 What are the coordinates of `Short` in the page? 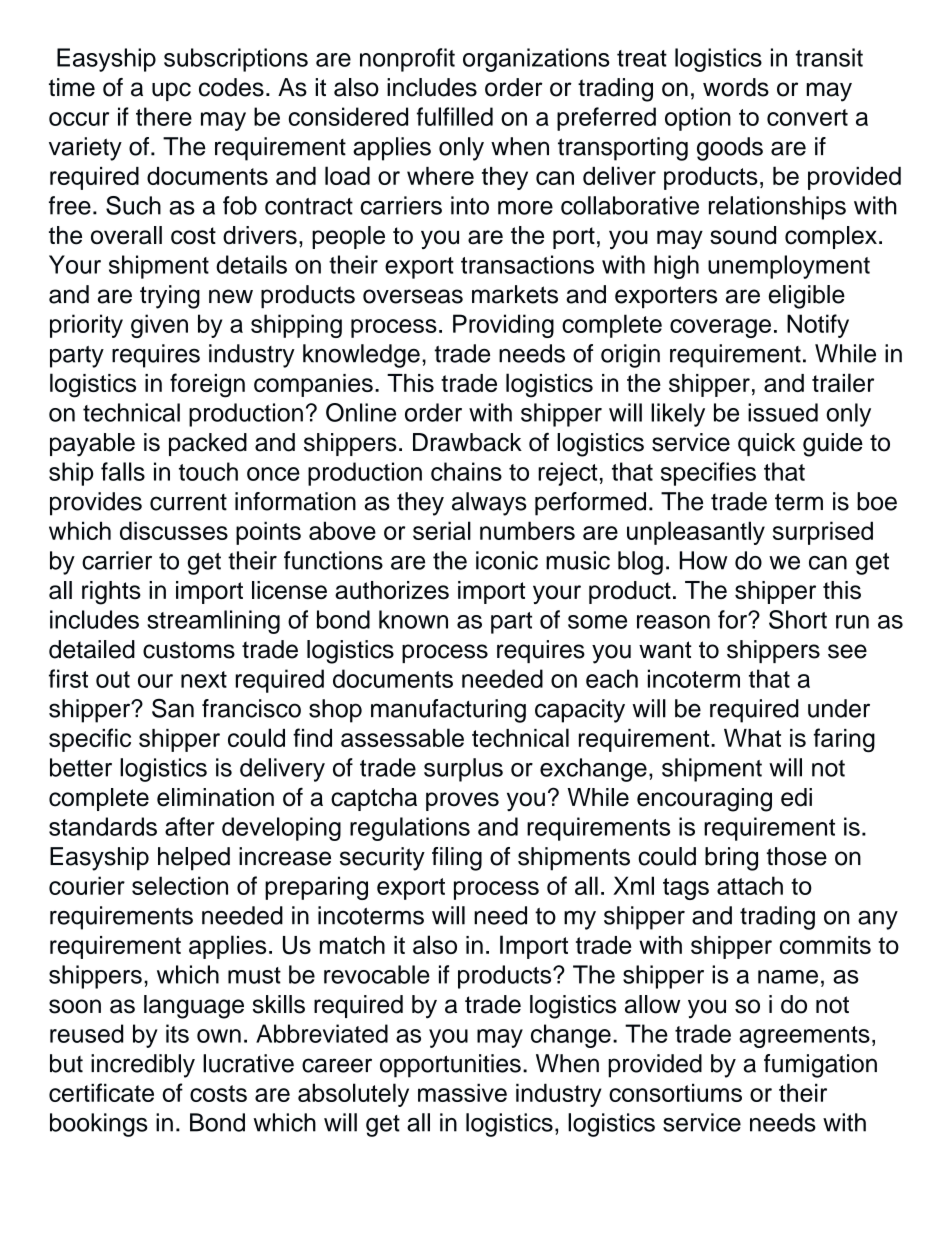 It's located at (798, 619).
